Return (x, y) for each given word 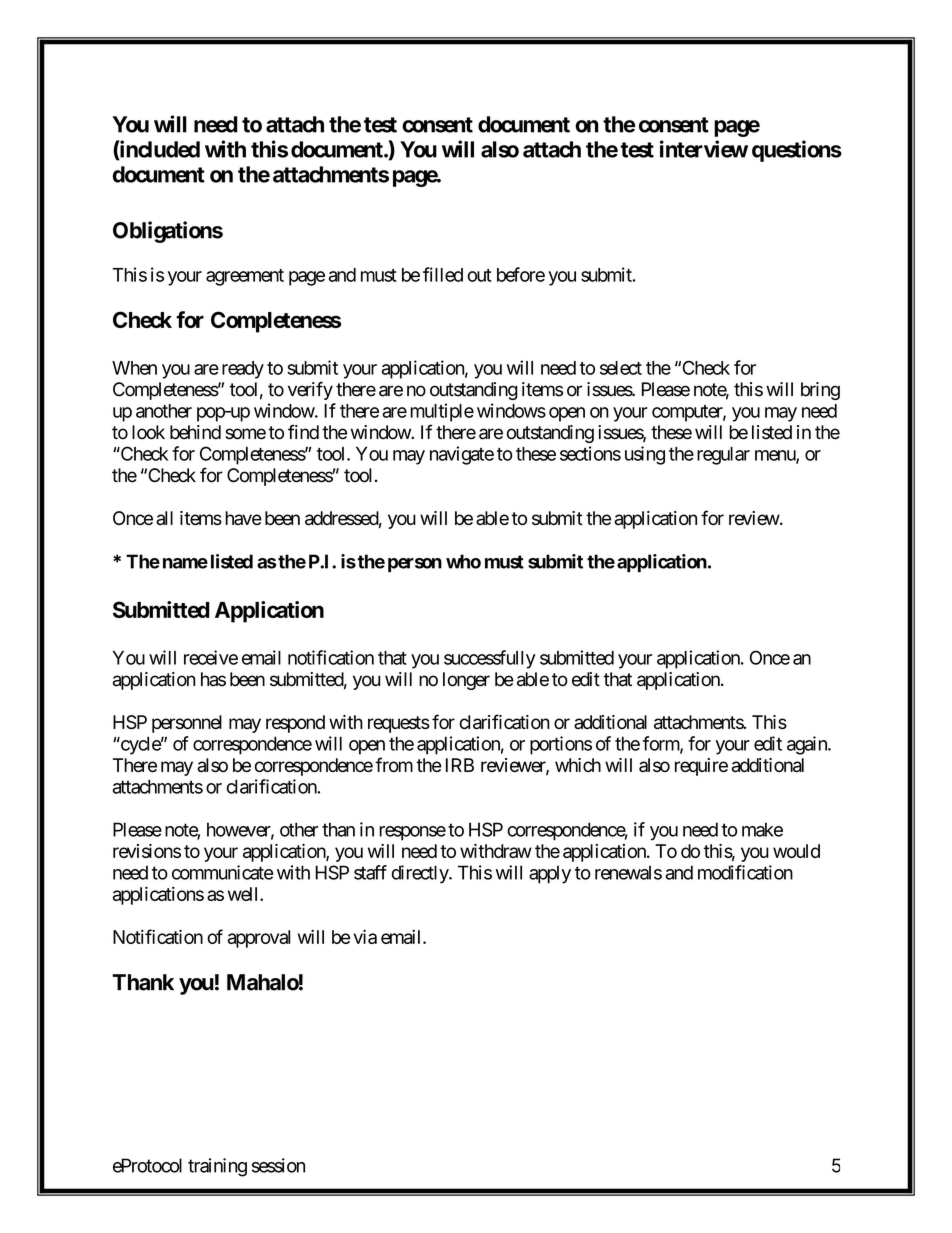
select (621, 368)
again (808, 745)
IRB (460, 765)
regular (723, 456)
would (796, 851)
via (365, 937)
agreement (245, 277)
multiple (442, 412)
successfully (490, 659)
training (217, 1167)
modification (745, 872)
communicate (222, 872)
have (243, 518)
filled (443, 274)
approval (259, 939)
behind (195, 432)
